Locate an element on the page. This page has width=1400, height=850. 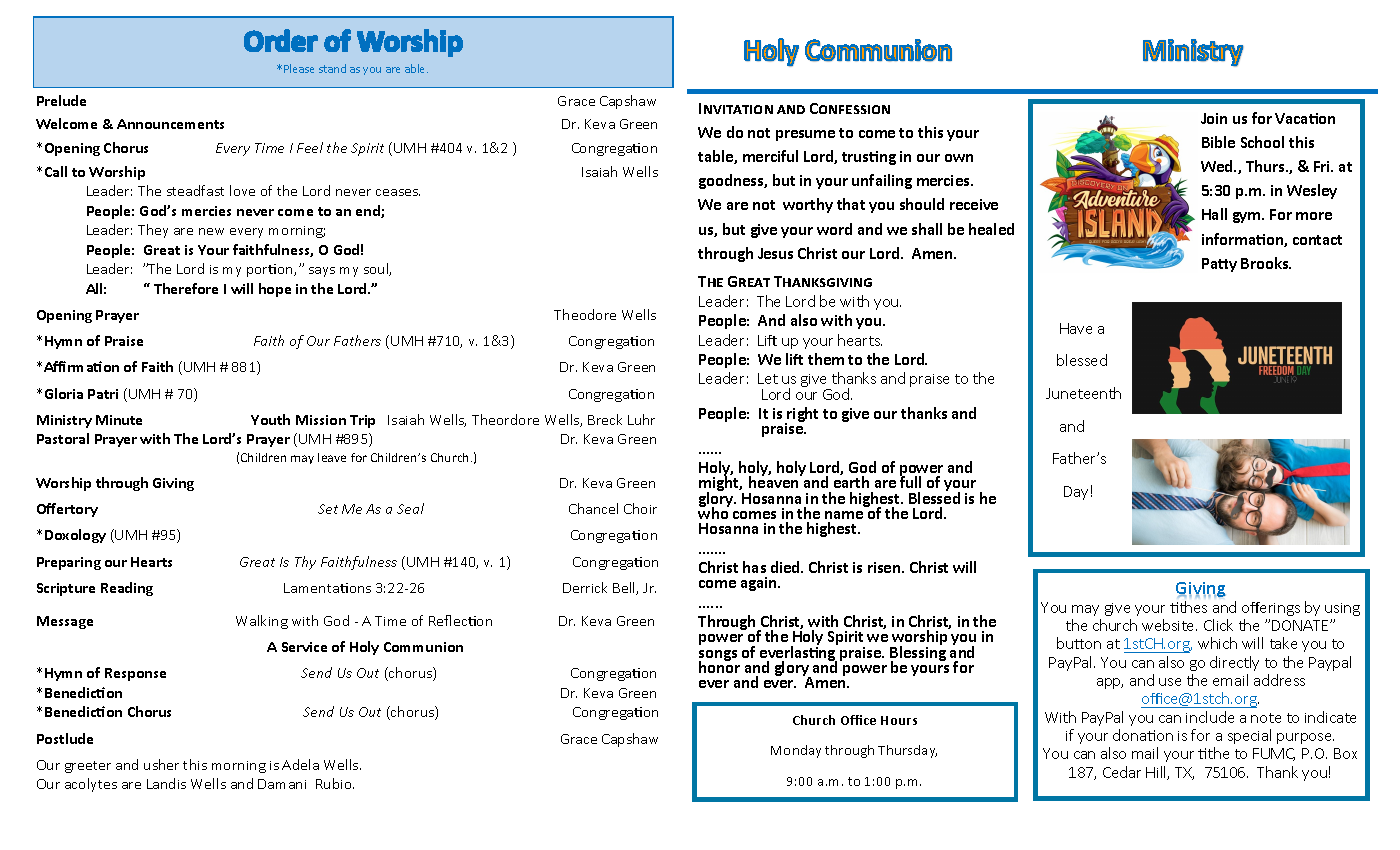
Youth is located at coordinates (270, 419).
